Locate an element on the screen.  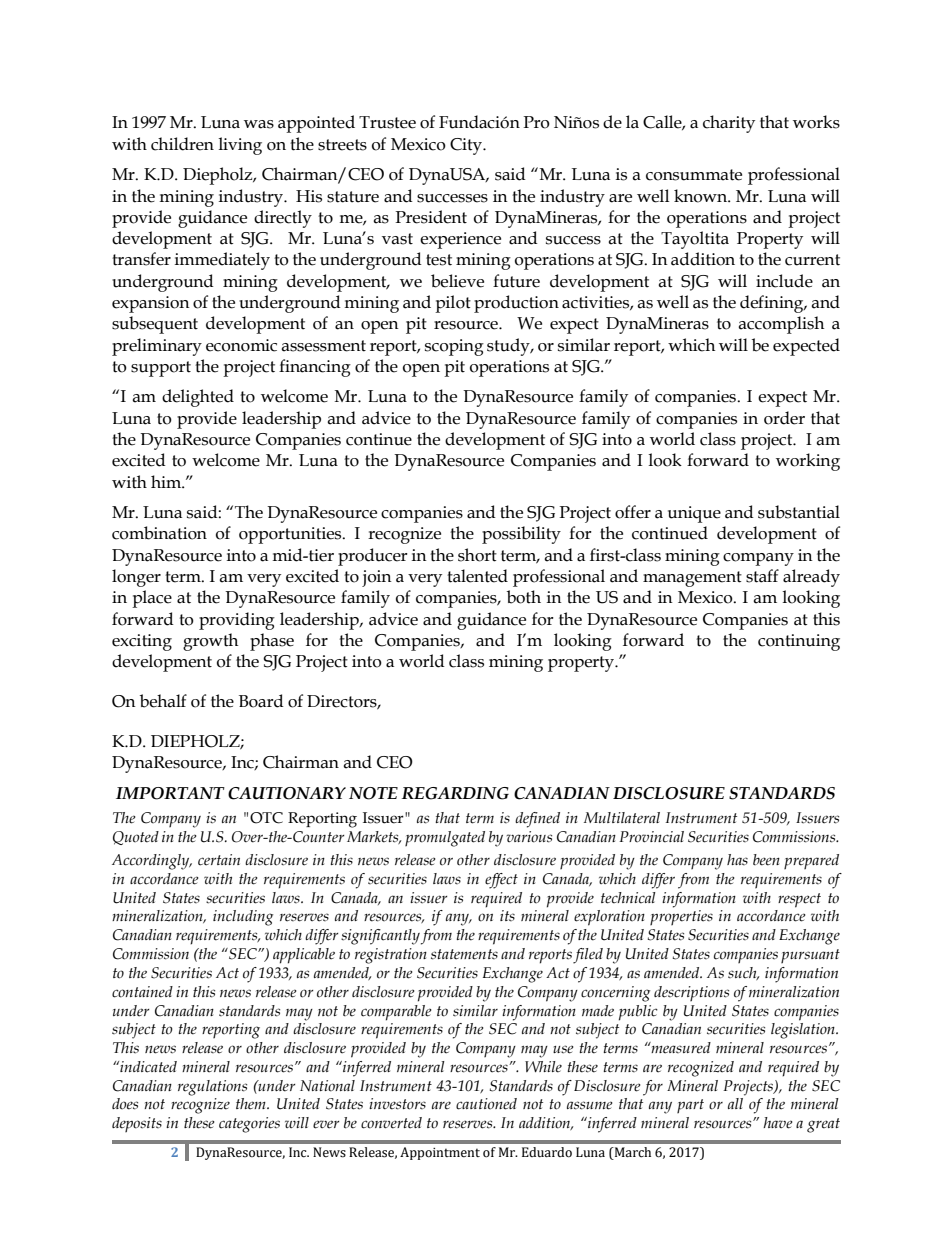
staff is located at coordinates (762, 576).
